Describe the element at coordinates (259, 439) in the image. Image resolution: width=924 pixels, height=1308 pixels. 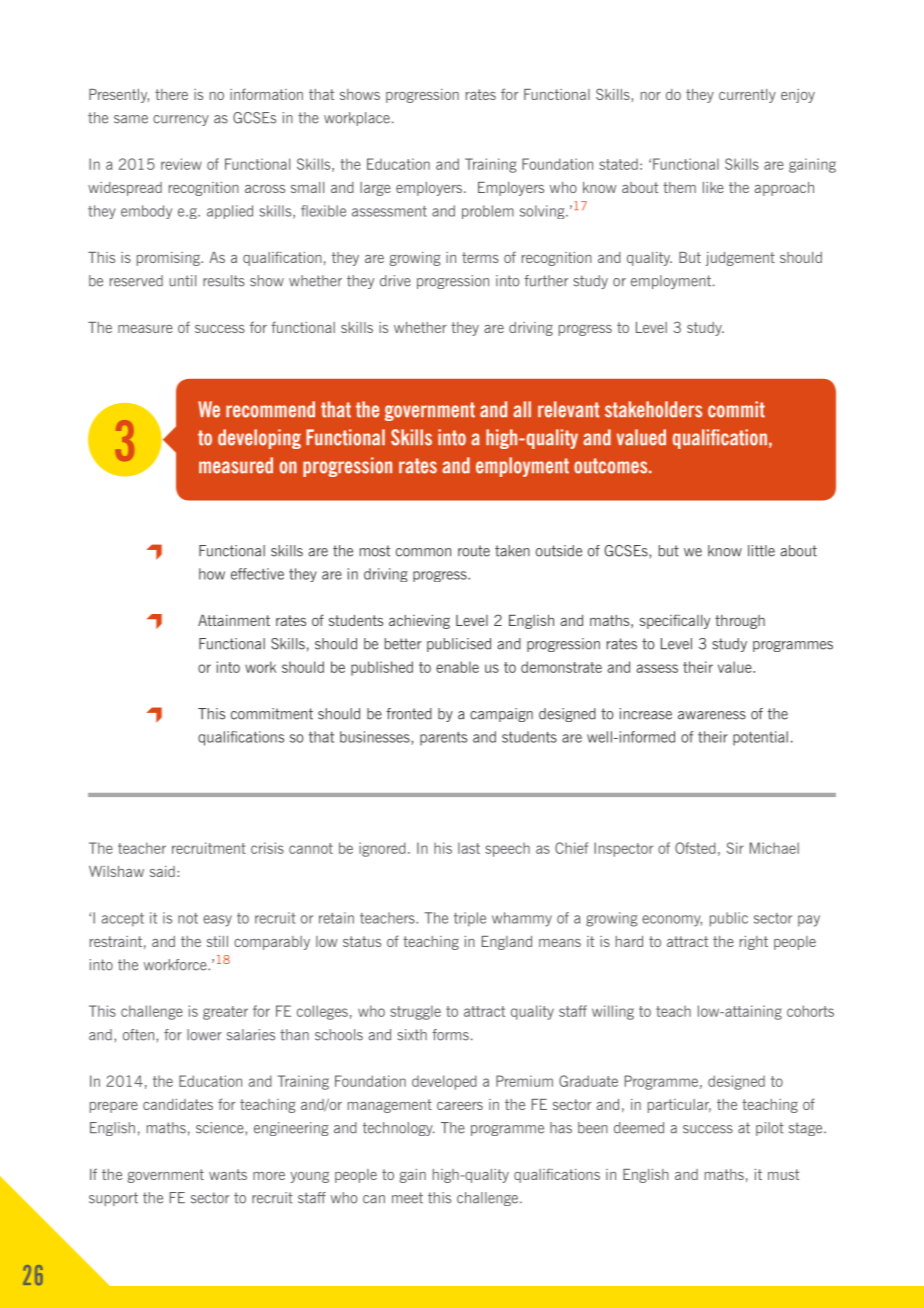
I see `developing` at that location.
